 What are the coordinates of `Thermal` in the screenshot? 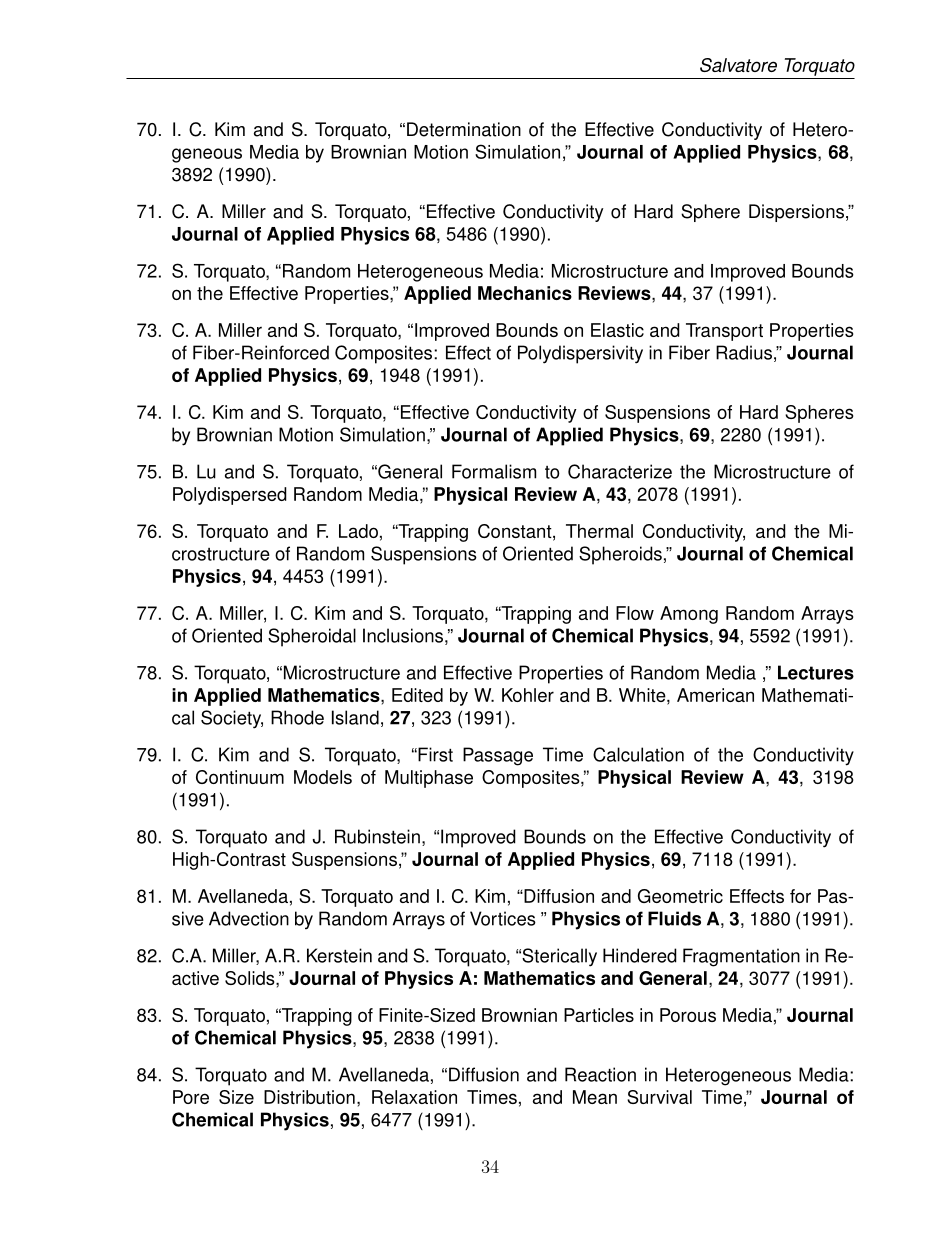 It's located at (599, 531).
